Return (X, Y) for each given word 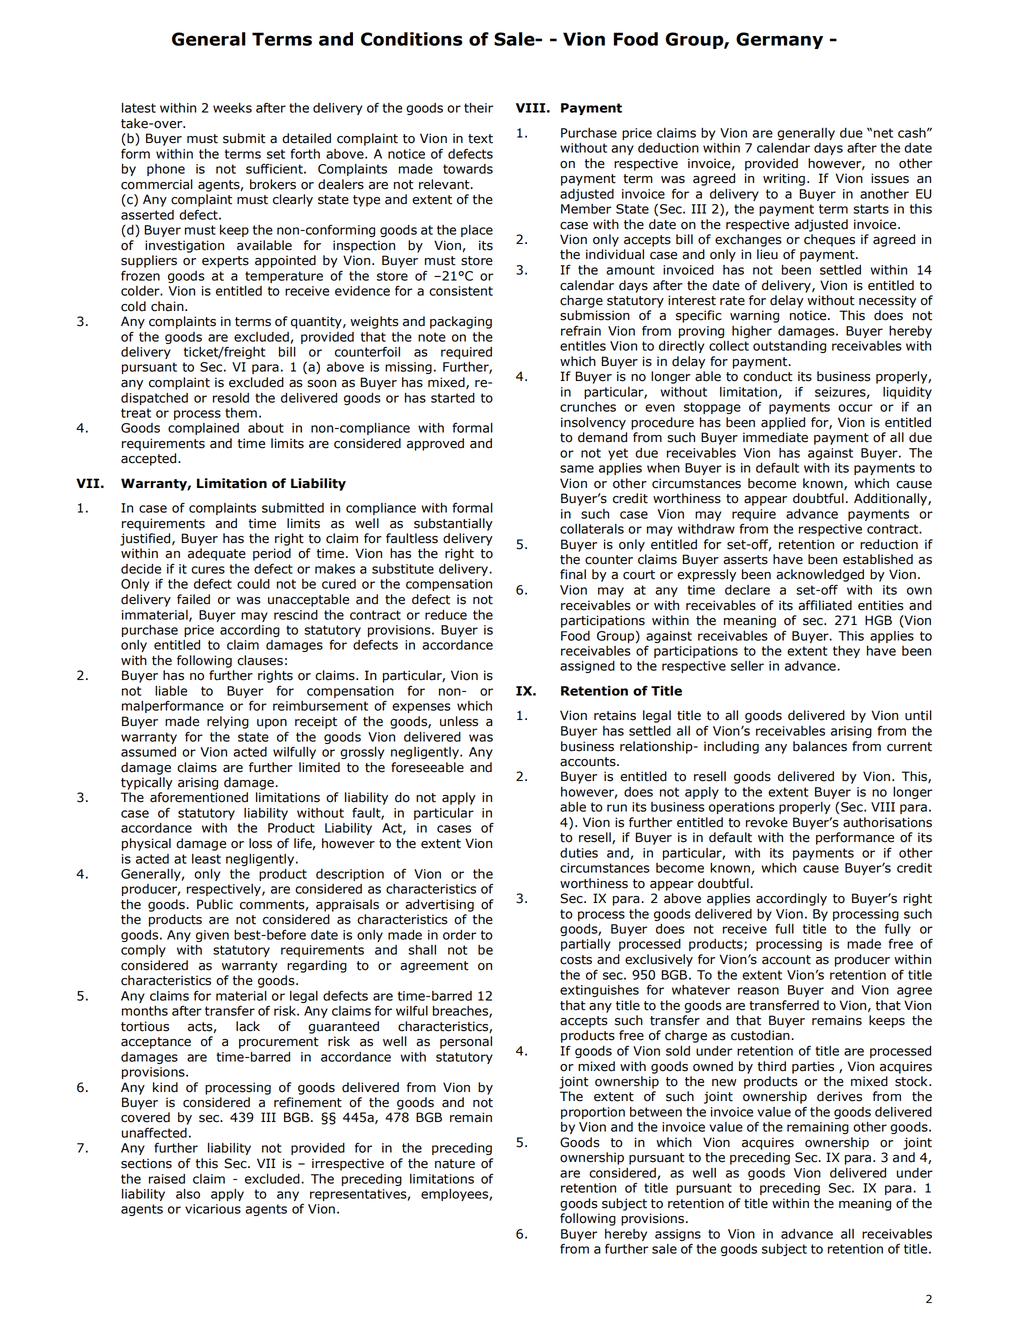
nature (455, 1164)
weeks (232, 108)
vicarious (213, 1209)
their (478, 108)
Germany (779, 40)
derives (839, 1096)
